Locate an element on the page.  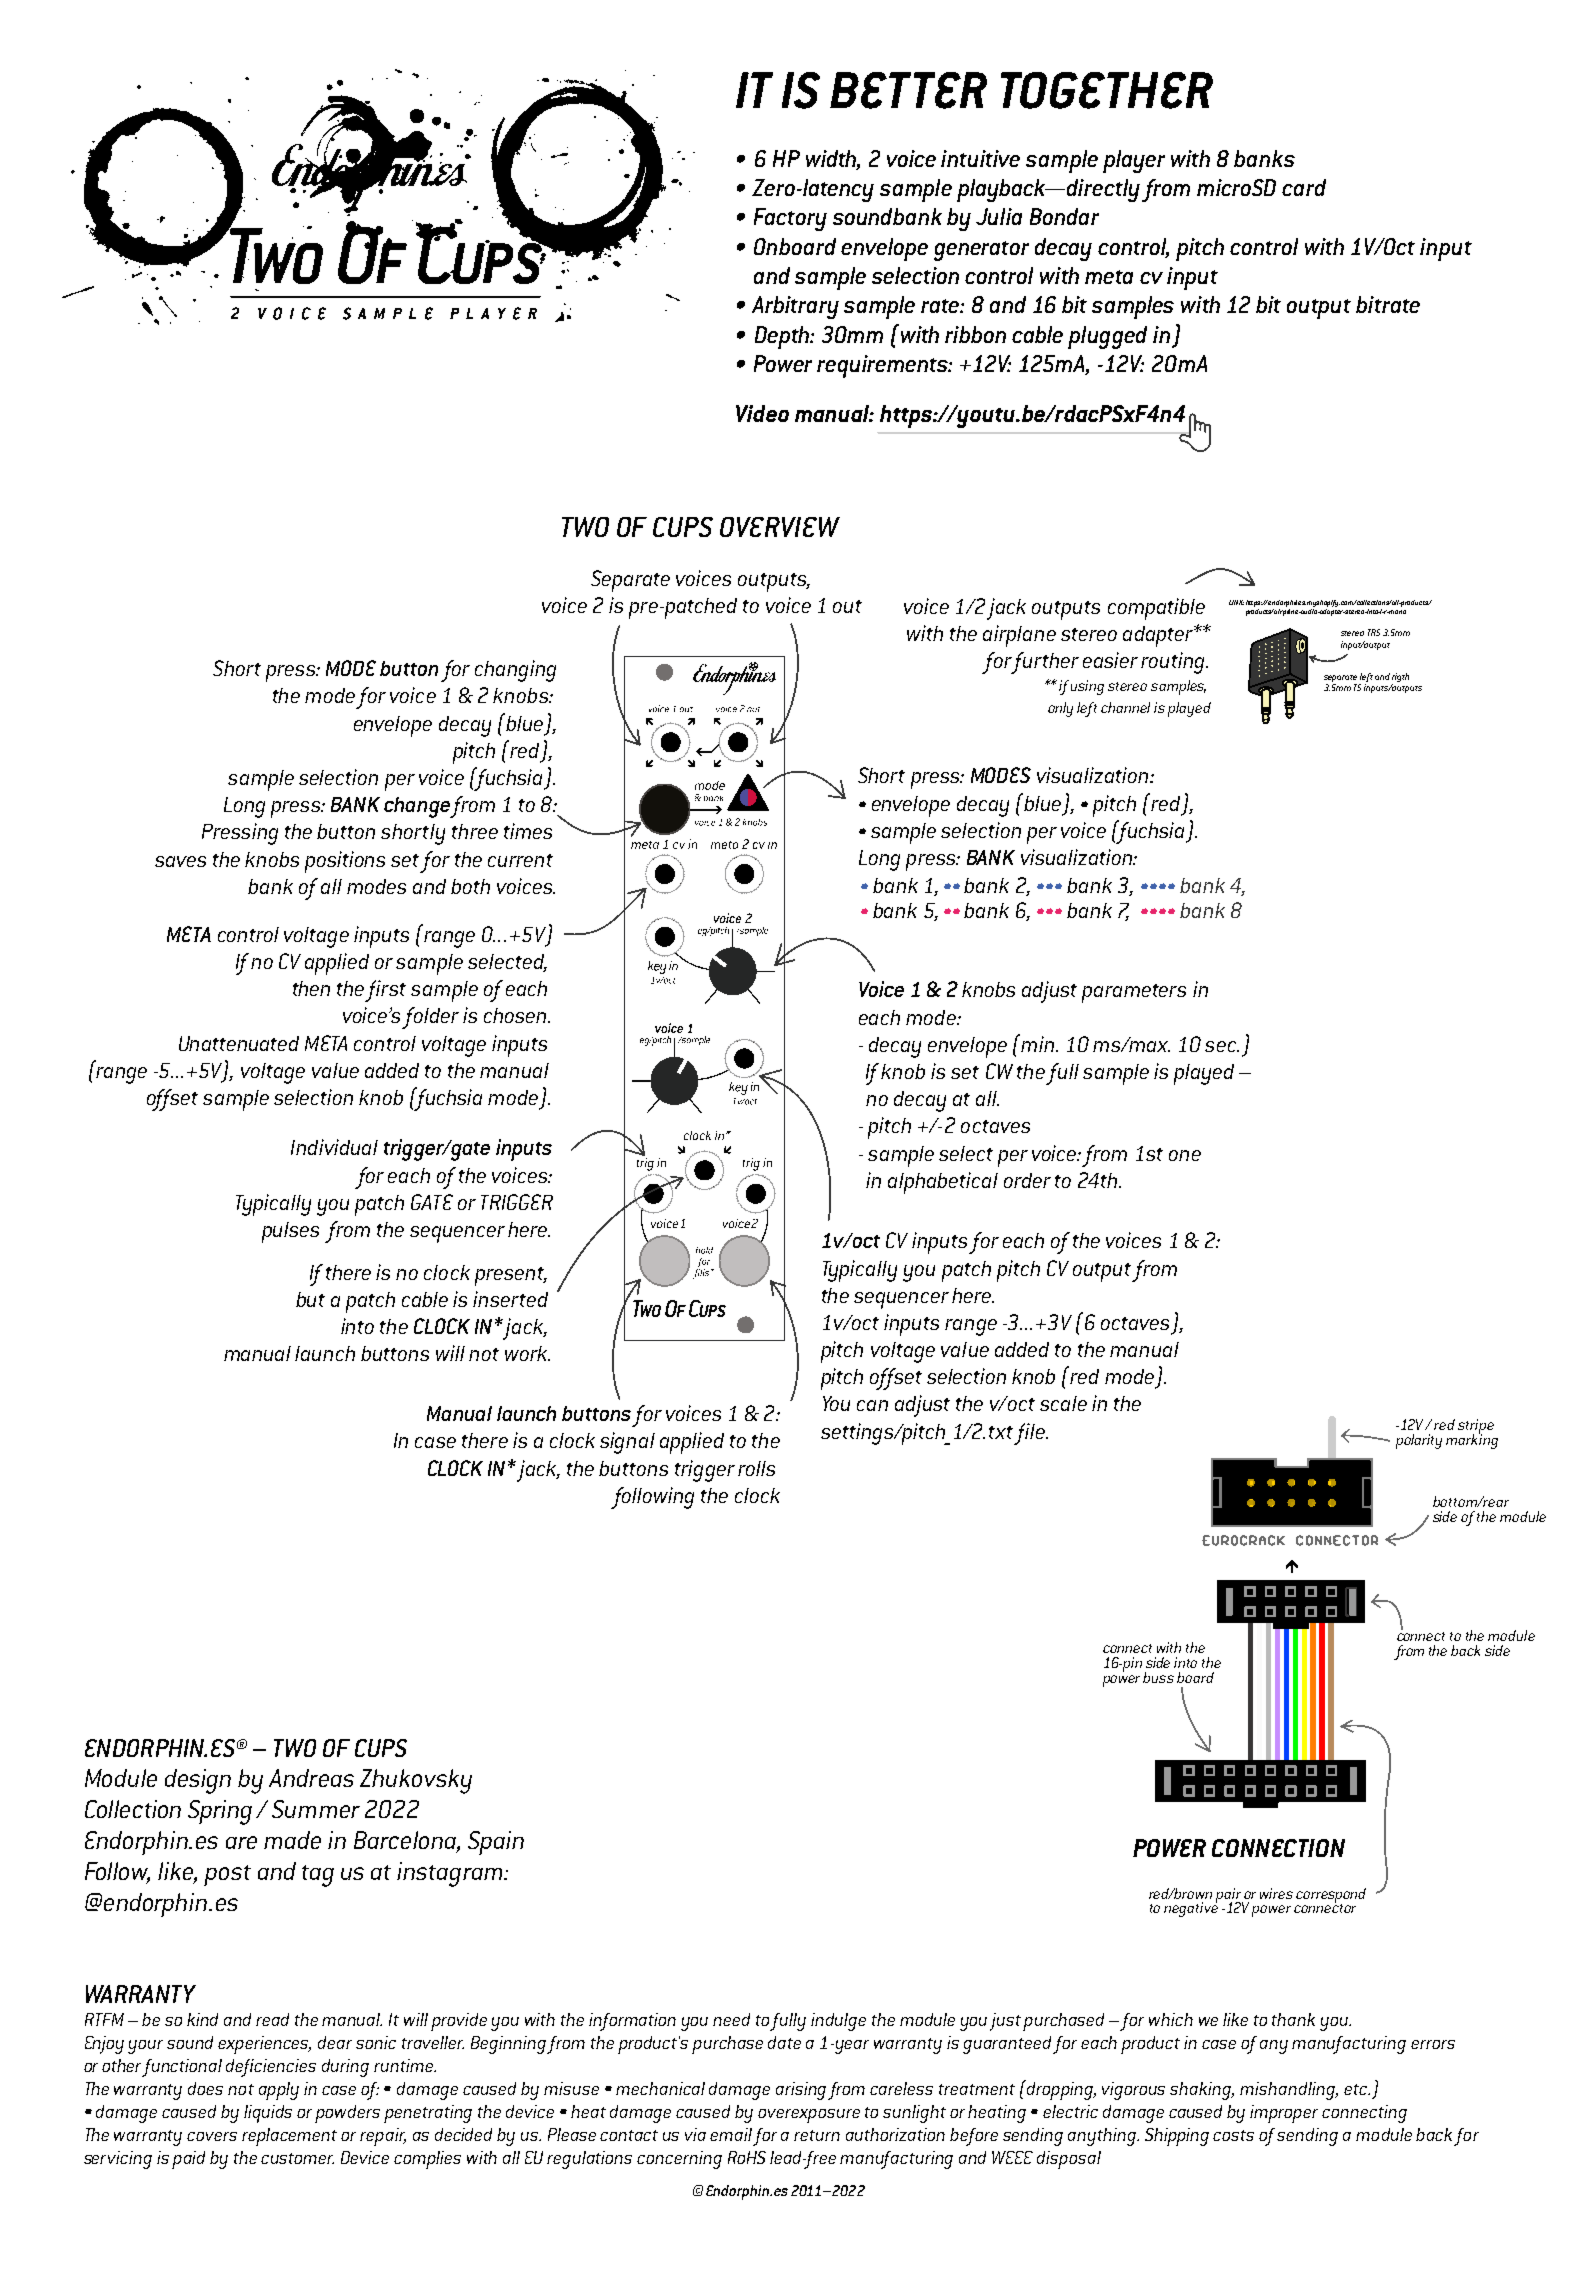
work is located at coordinates (527, 1353).
